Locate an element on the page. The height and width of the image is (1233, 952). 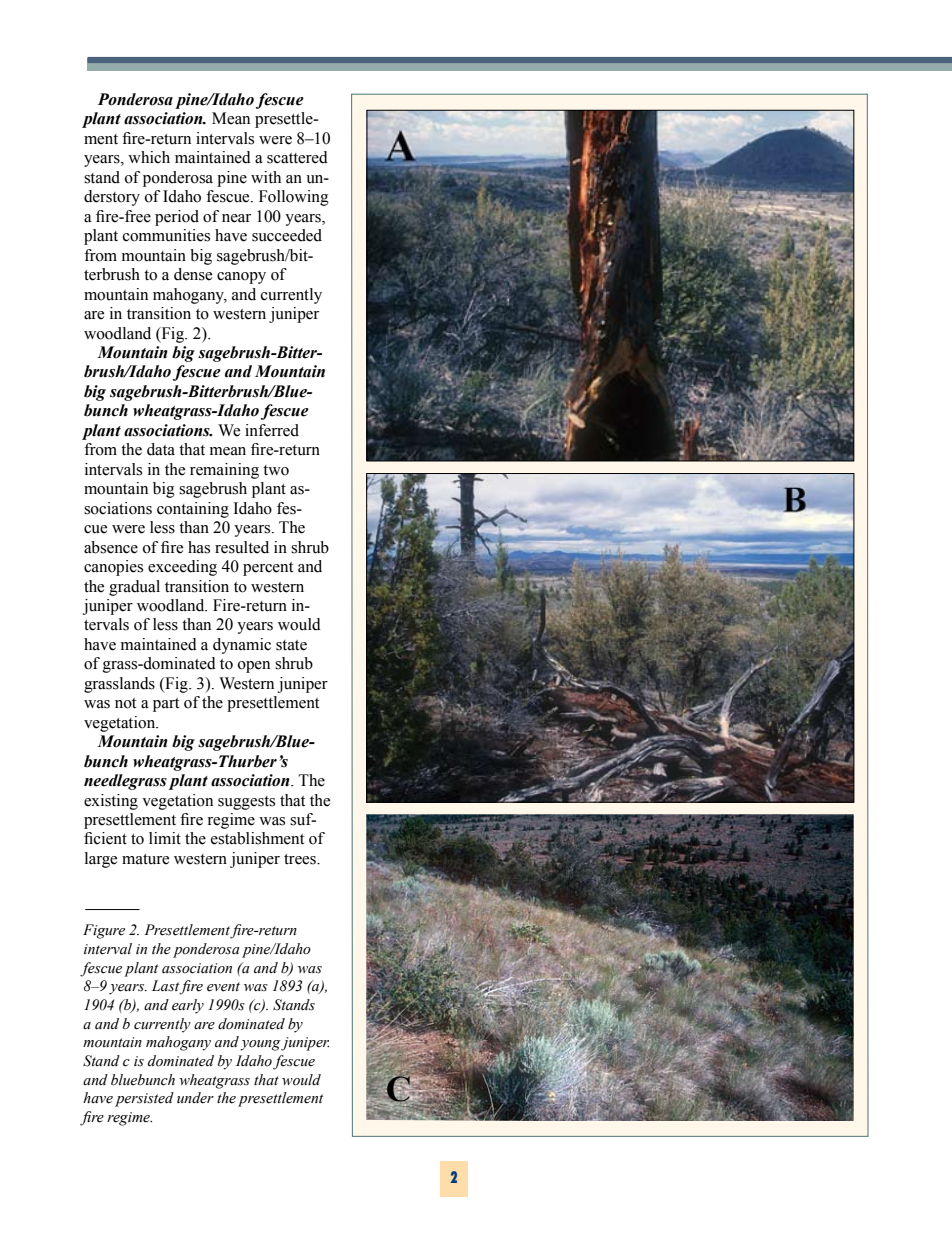
with is located at coordinates (266, 177).
